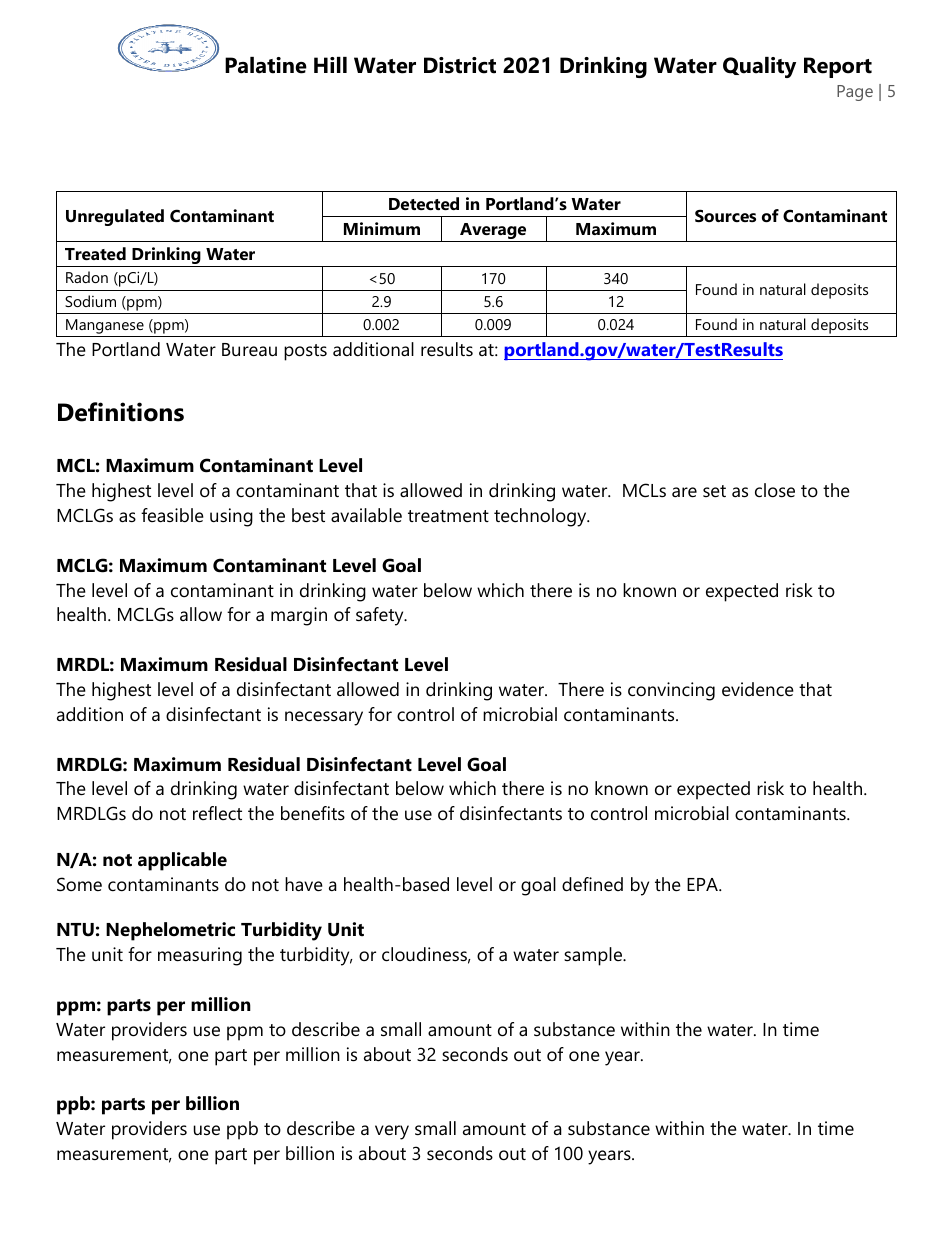 The height and width of the page is (1233, 952). I want to click on sample, so click(594, 956).
